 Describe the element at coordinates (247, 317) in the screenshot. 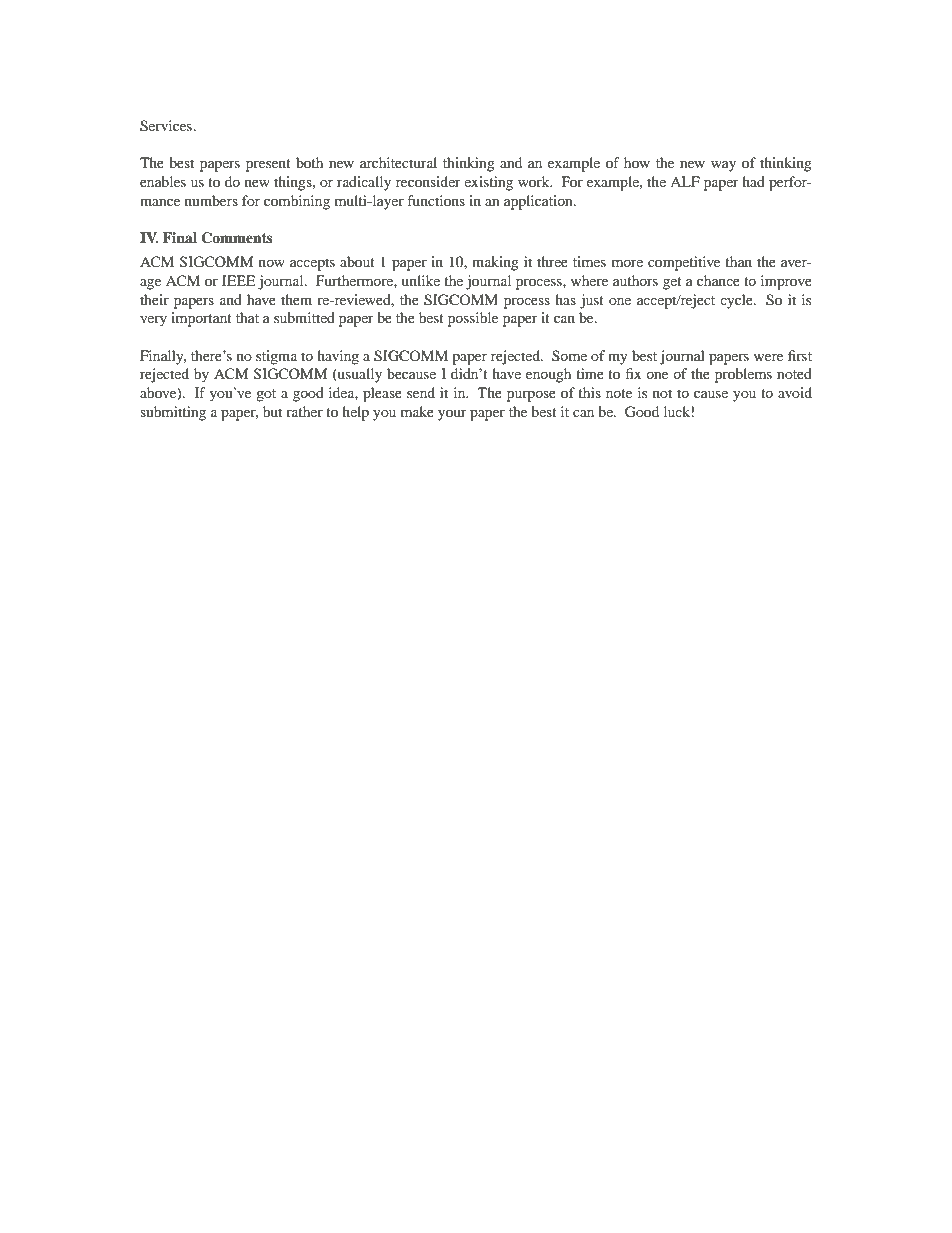

I see `that` at that location.
